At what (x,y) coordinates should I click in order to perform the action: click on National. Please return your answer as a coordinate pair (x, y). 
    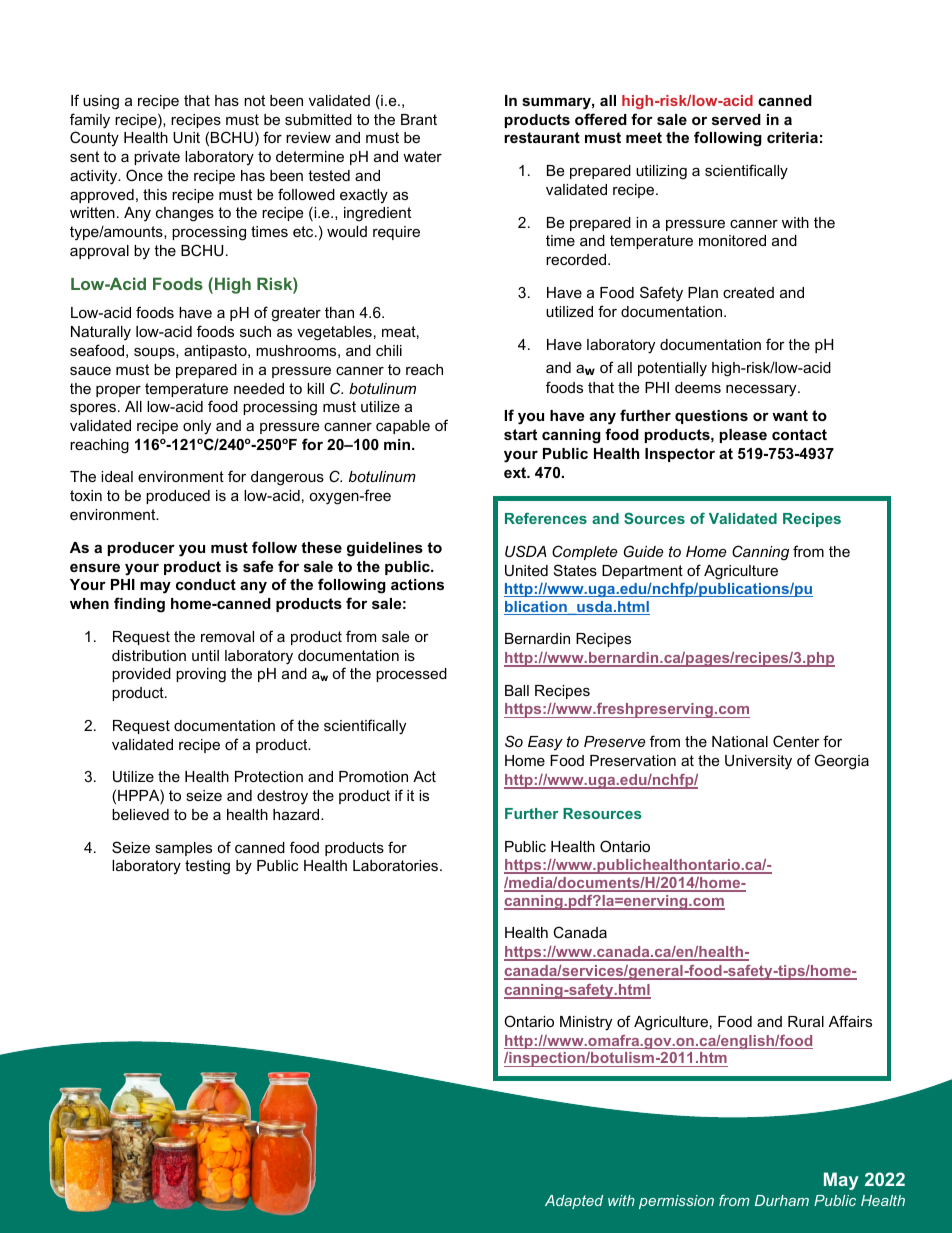
    Looking at the image, I should click on (740, 741).
